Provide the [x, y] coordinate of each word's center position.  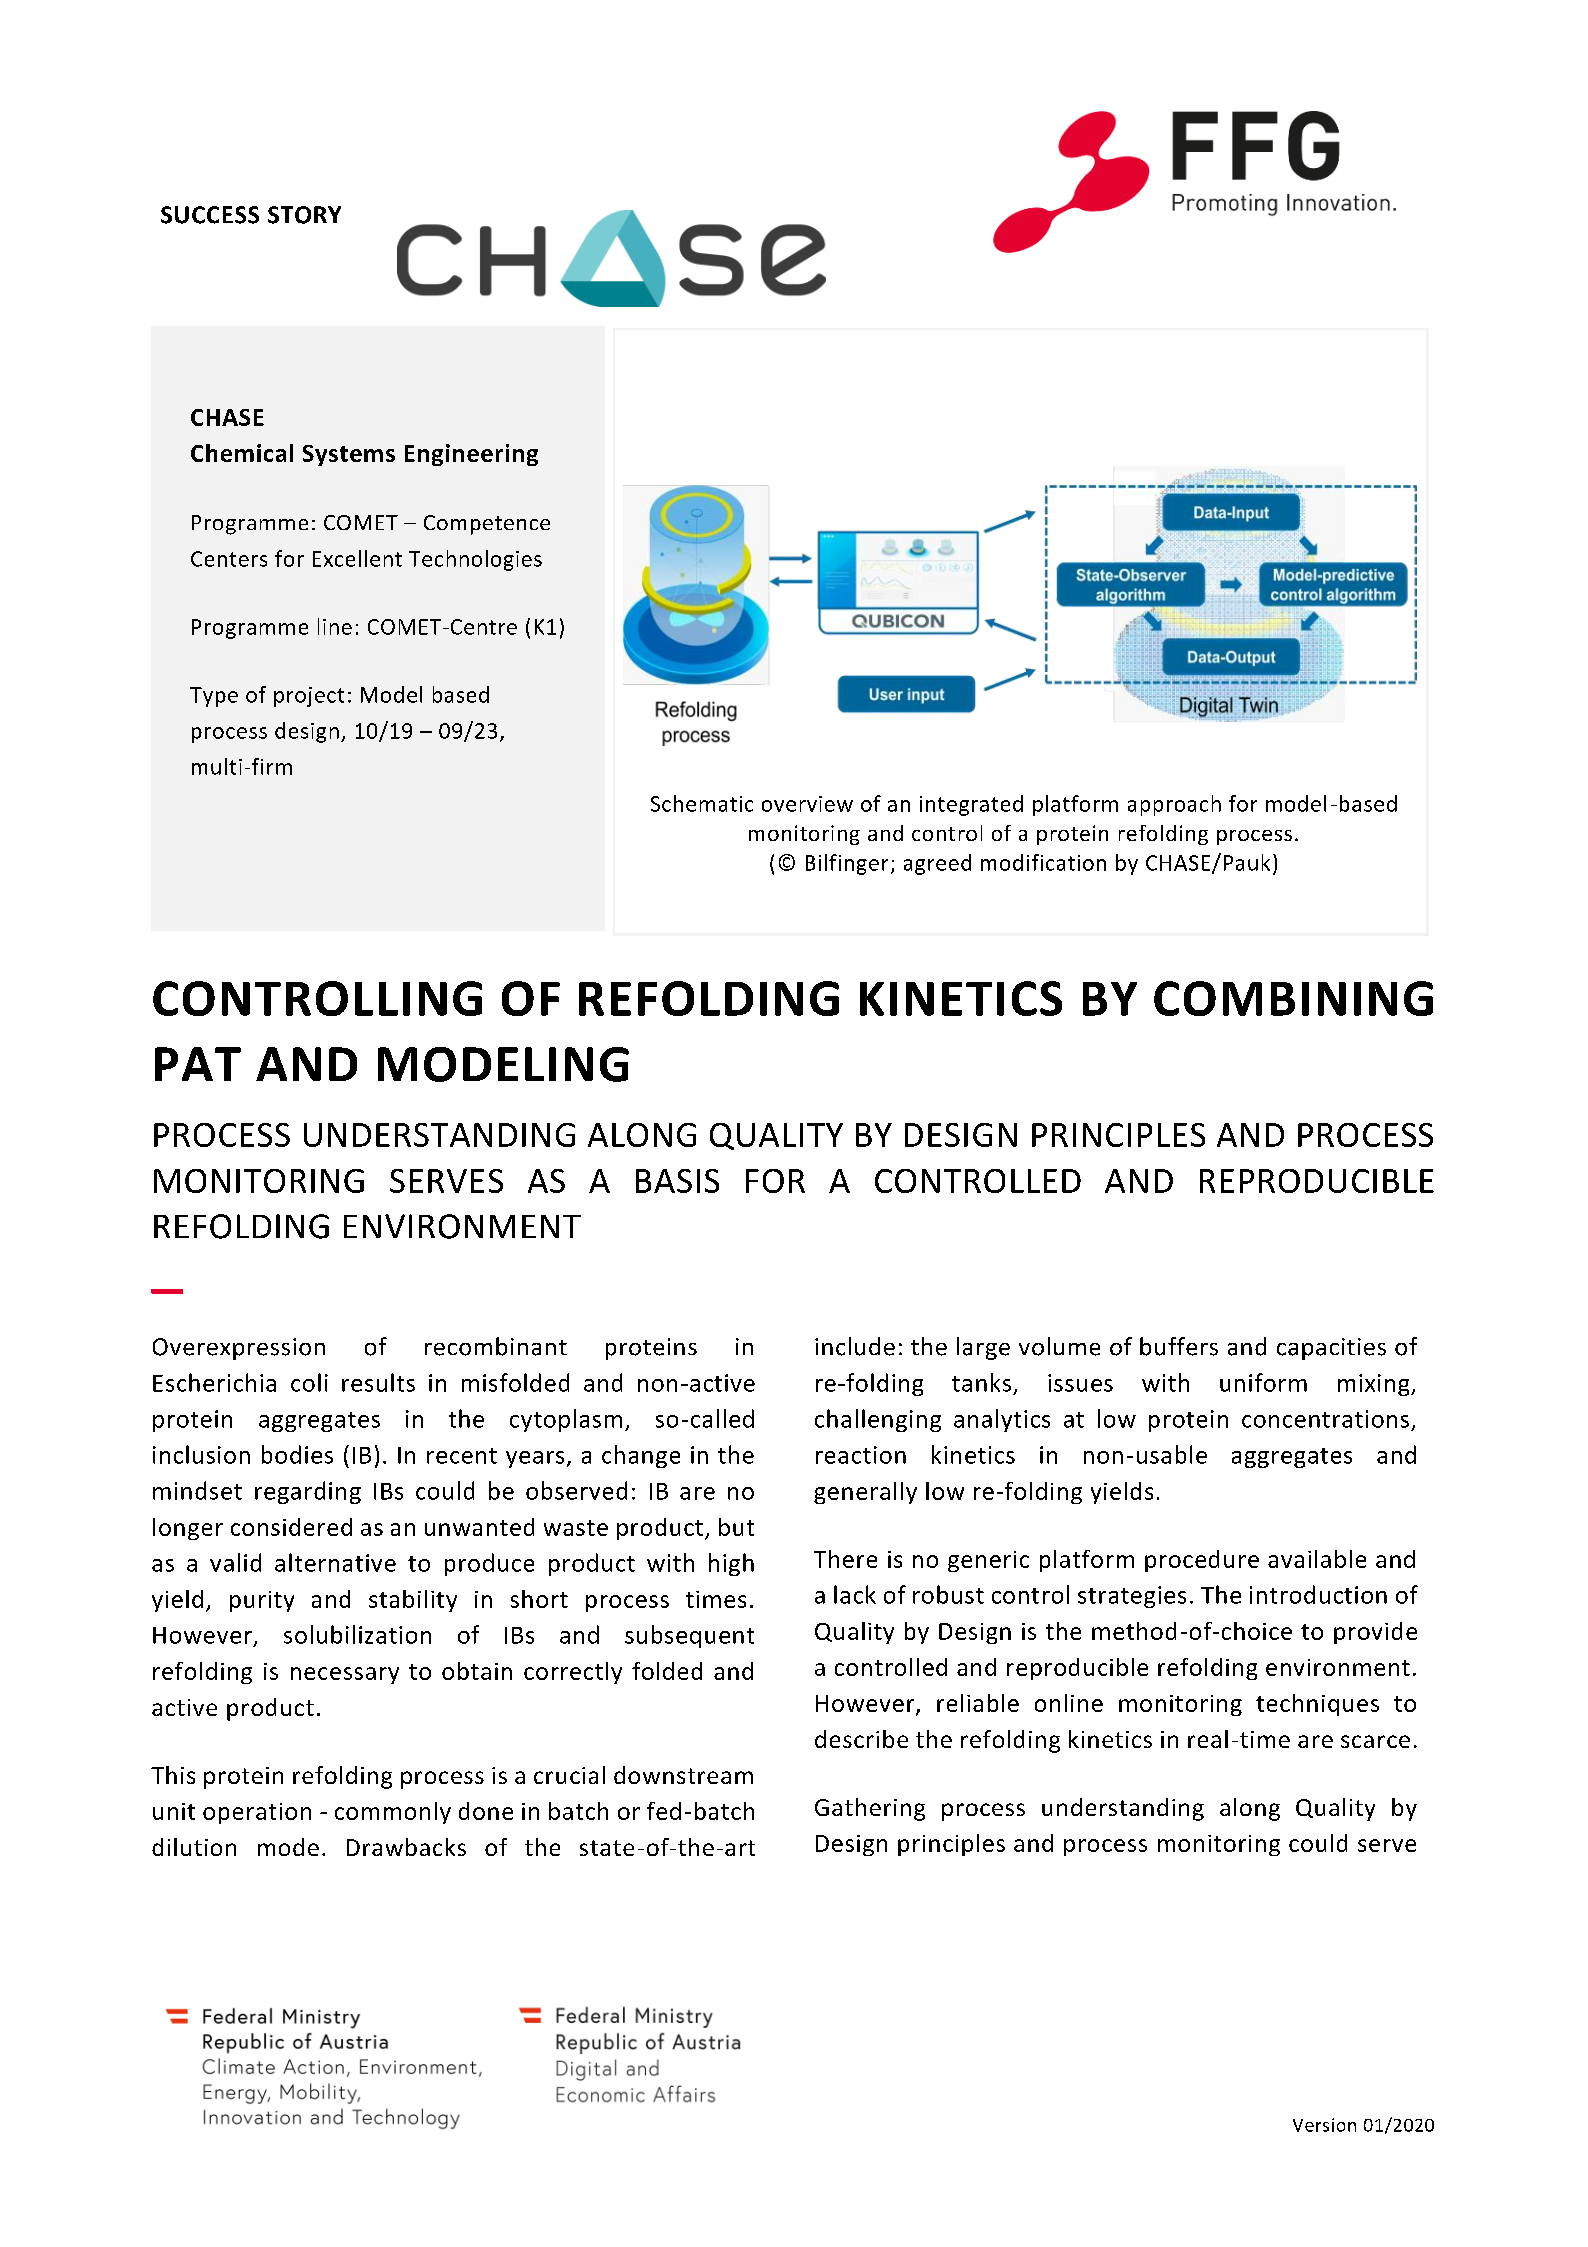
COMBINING [1293, 998]
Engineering [471, 455]
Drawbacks [406, 1847]
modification [1043, 862]
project [309, 697]
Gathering [870, 1809]
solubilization [357, 1634]
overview [807, 804]
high [731, 1564]
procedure [1202, 1561]
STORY [304, 215]
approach [1174, 805]
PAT [198, 1064]
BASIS [677, 1181]
